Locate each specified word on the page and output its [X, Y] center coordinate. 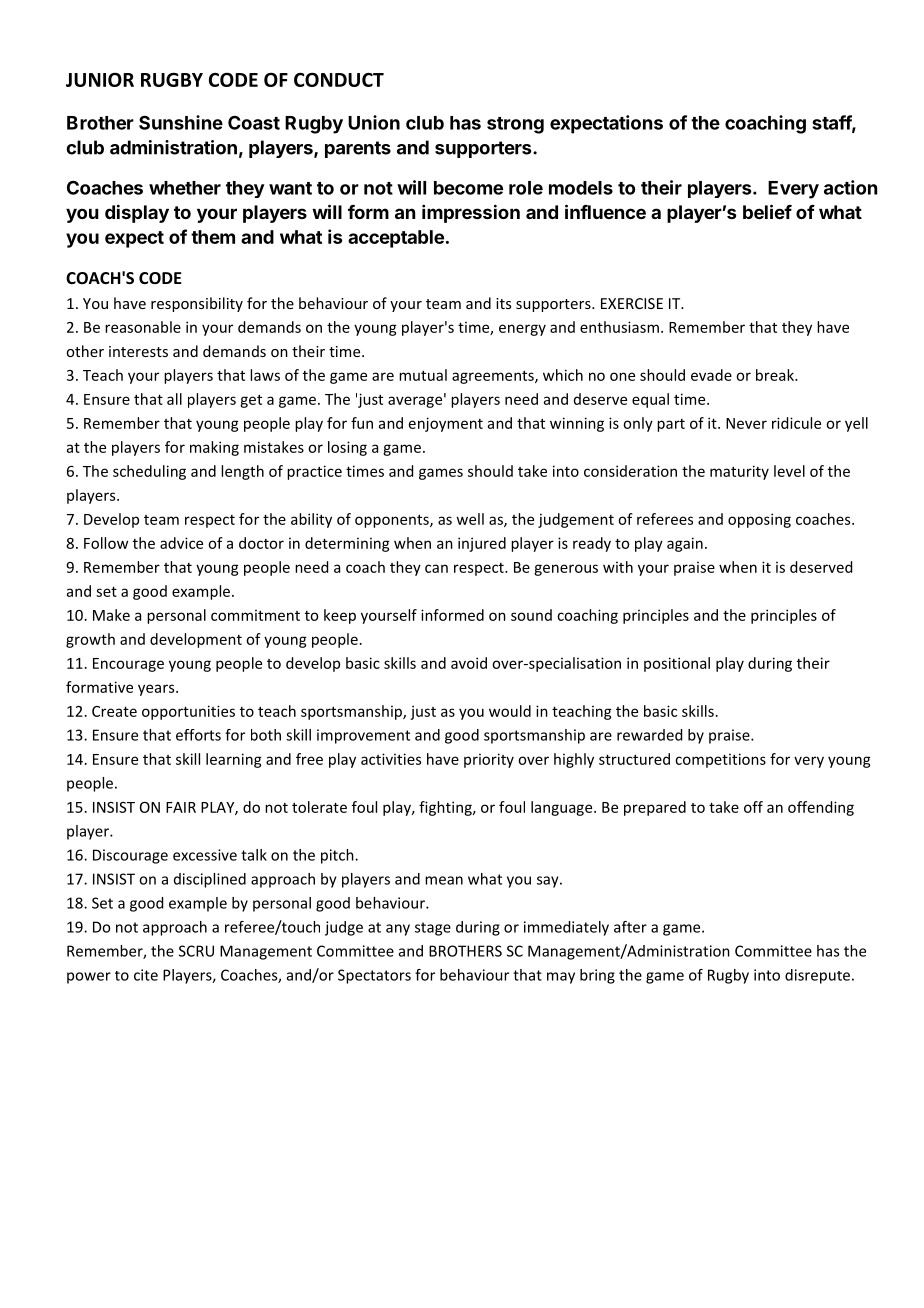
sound [531, 615]
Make [111, 615]
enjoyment [446, 424]
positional [677, 664]
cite [146, 975]
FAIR [181, 807]
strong [515, 125]
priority [489, 760]
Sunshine [181, 122]
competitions [720, 760]
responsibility [197, 304]
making [214, 448]
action [850, 187]
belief [767, 211]
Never [746, 423]
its [503, 303]
